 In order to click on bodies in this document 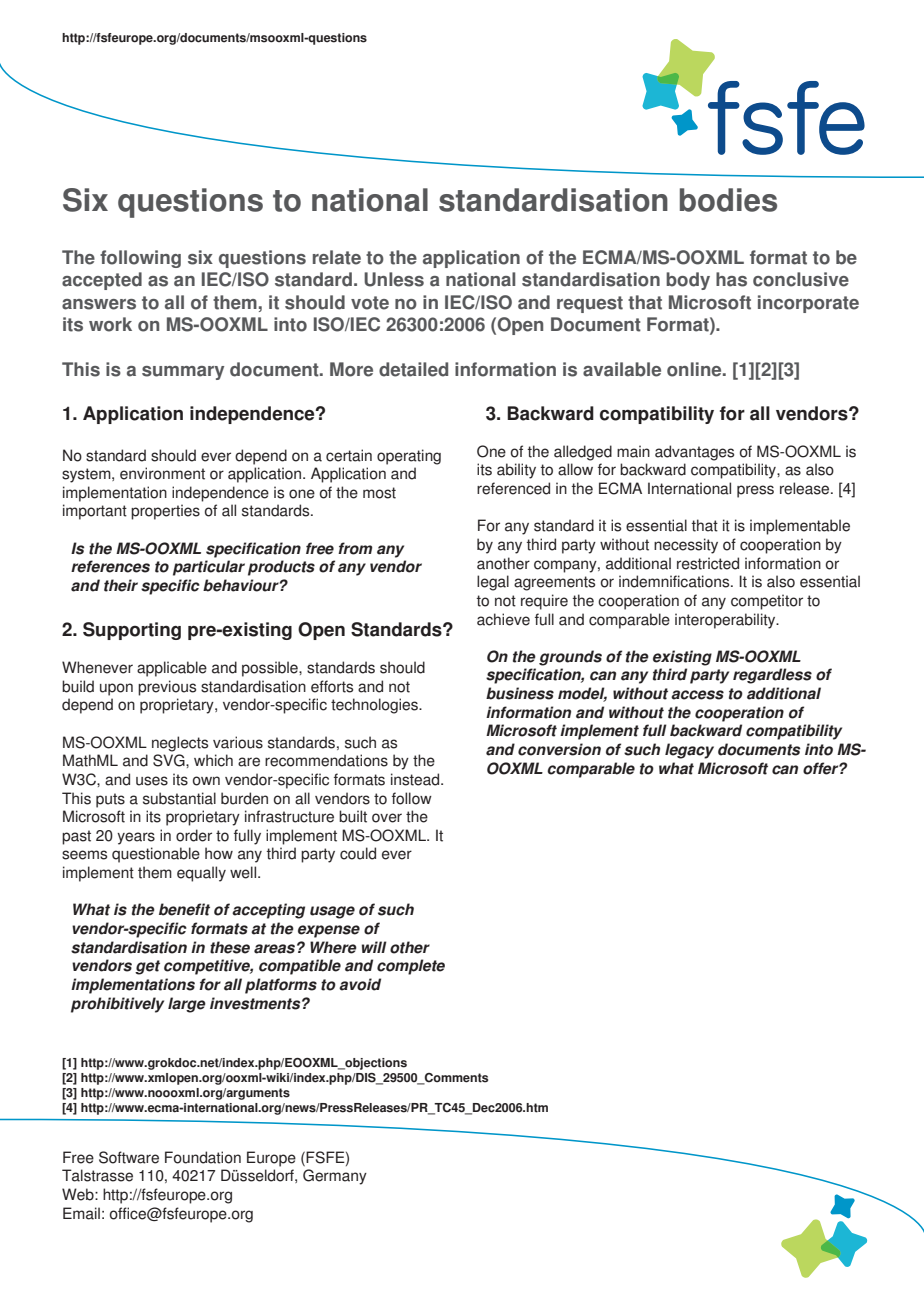, I will do `click(728, 200)`.
